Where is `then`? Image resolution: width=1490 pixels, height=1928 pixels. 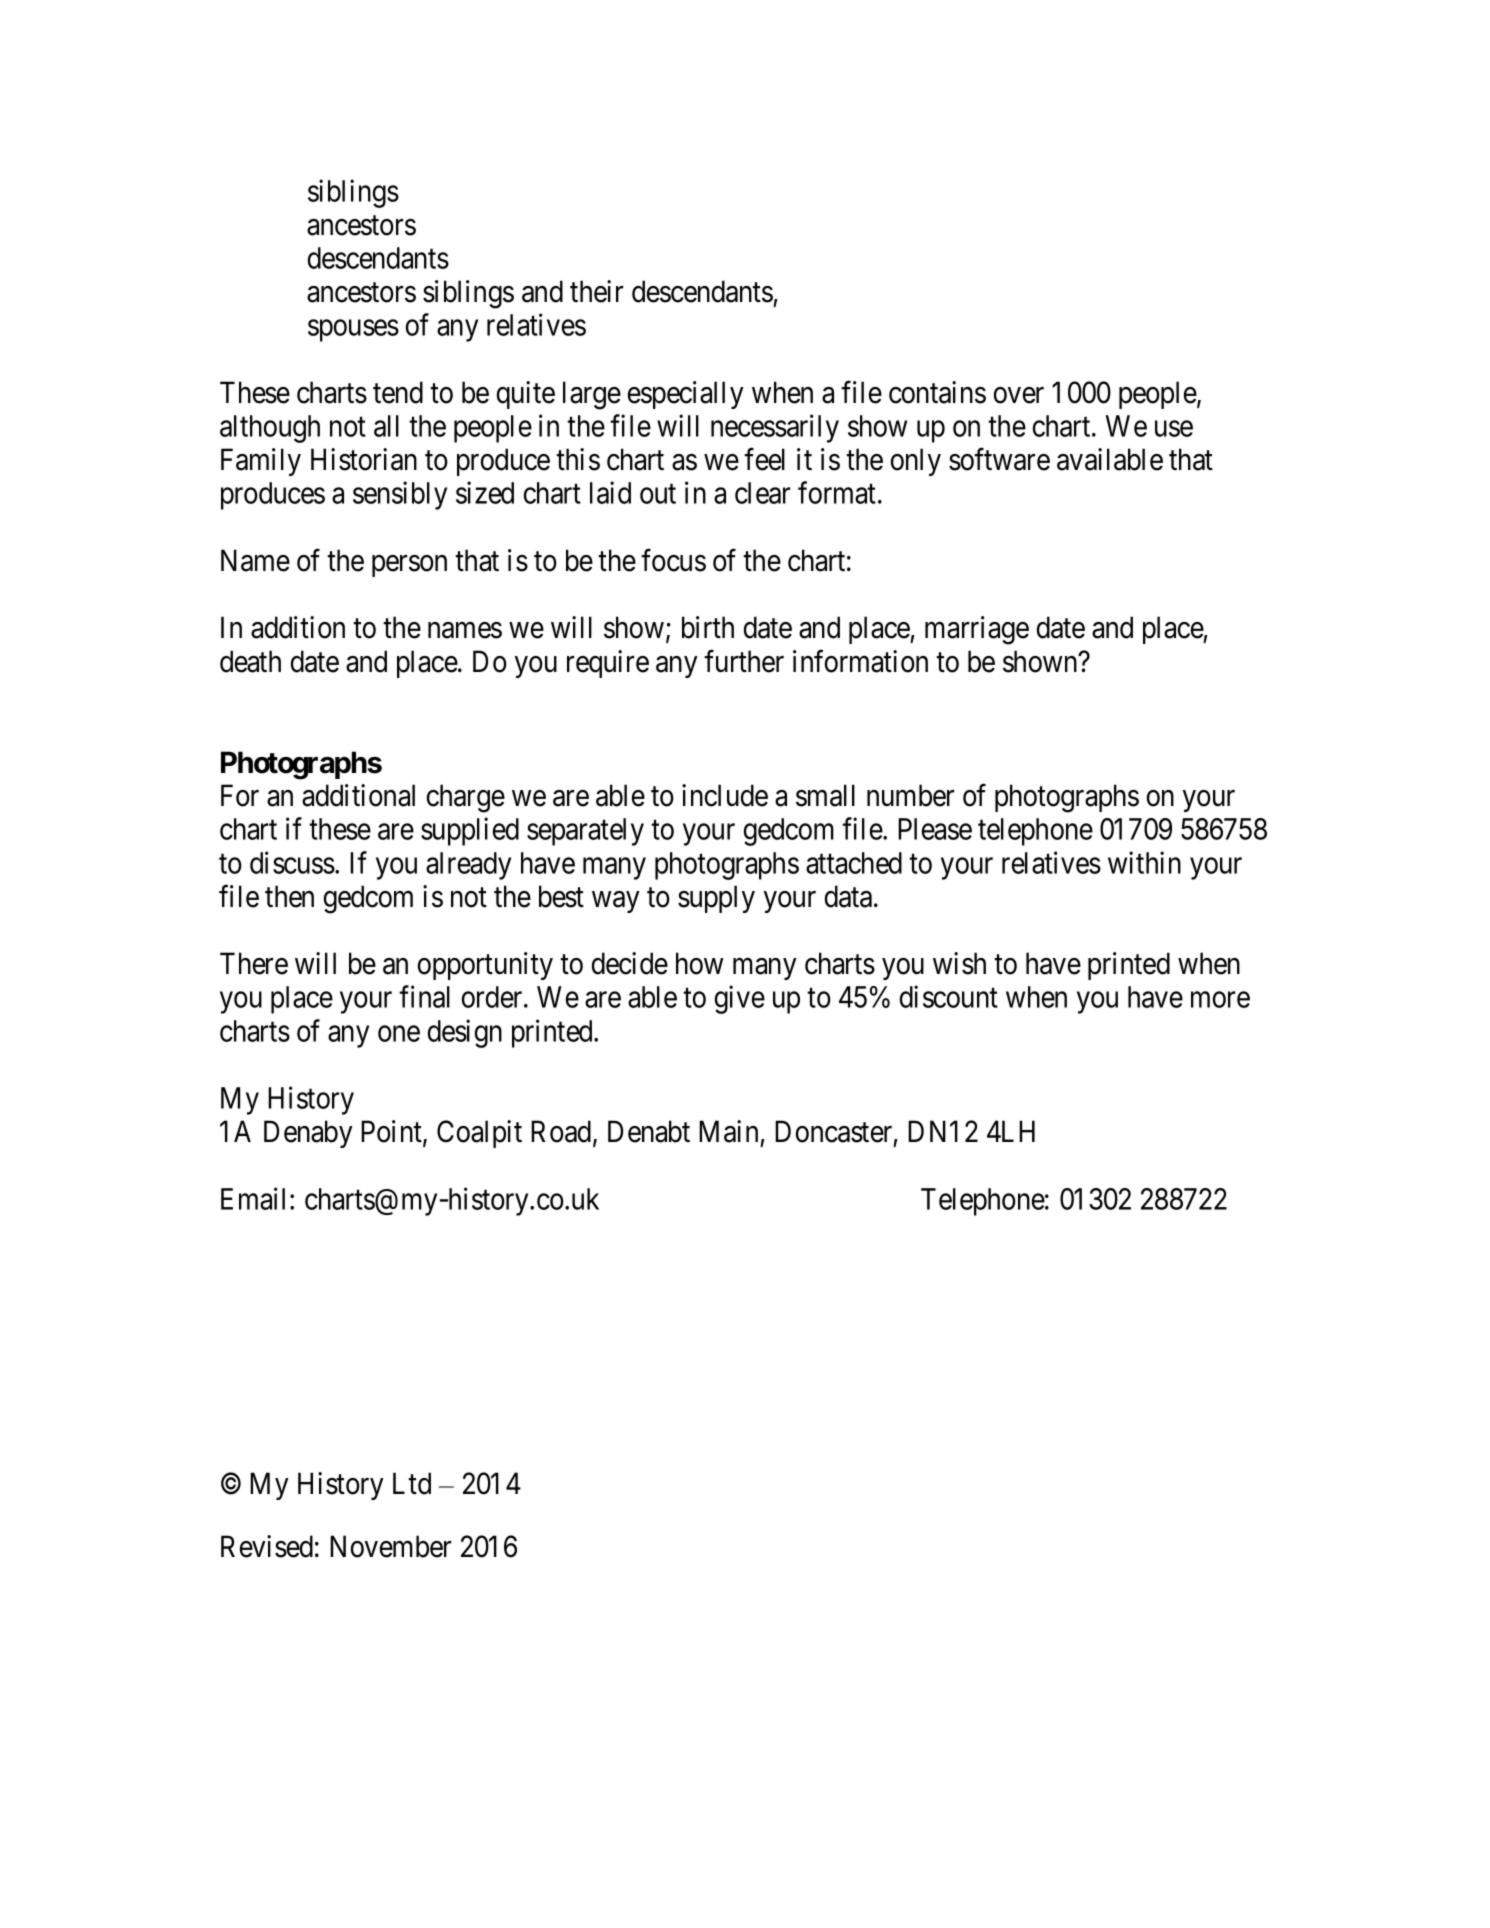
then is located at coordinates (289, 896).
